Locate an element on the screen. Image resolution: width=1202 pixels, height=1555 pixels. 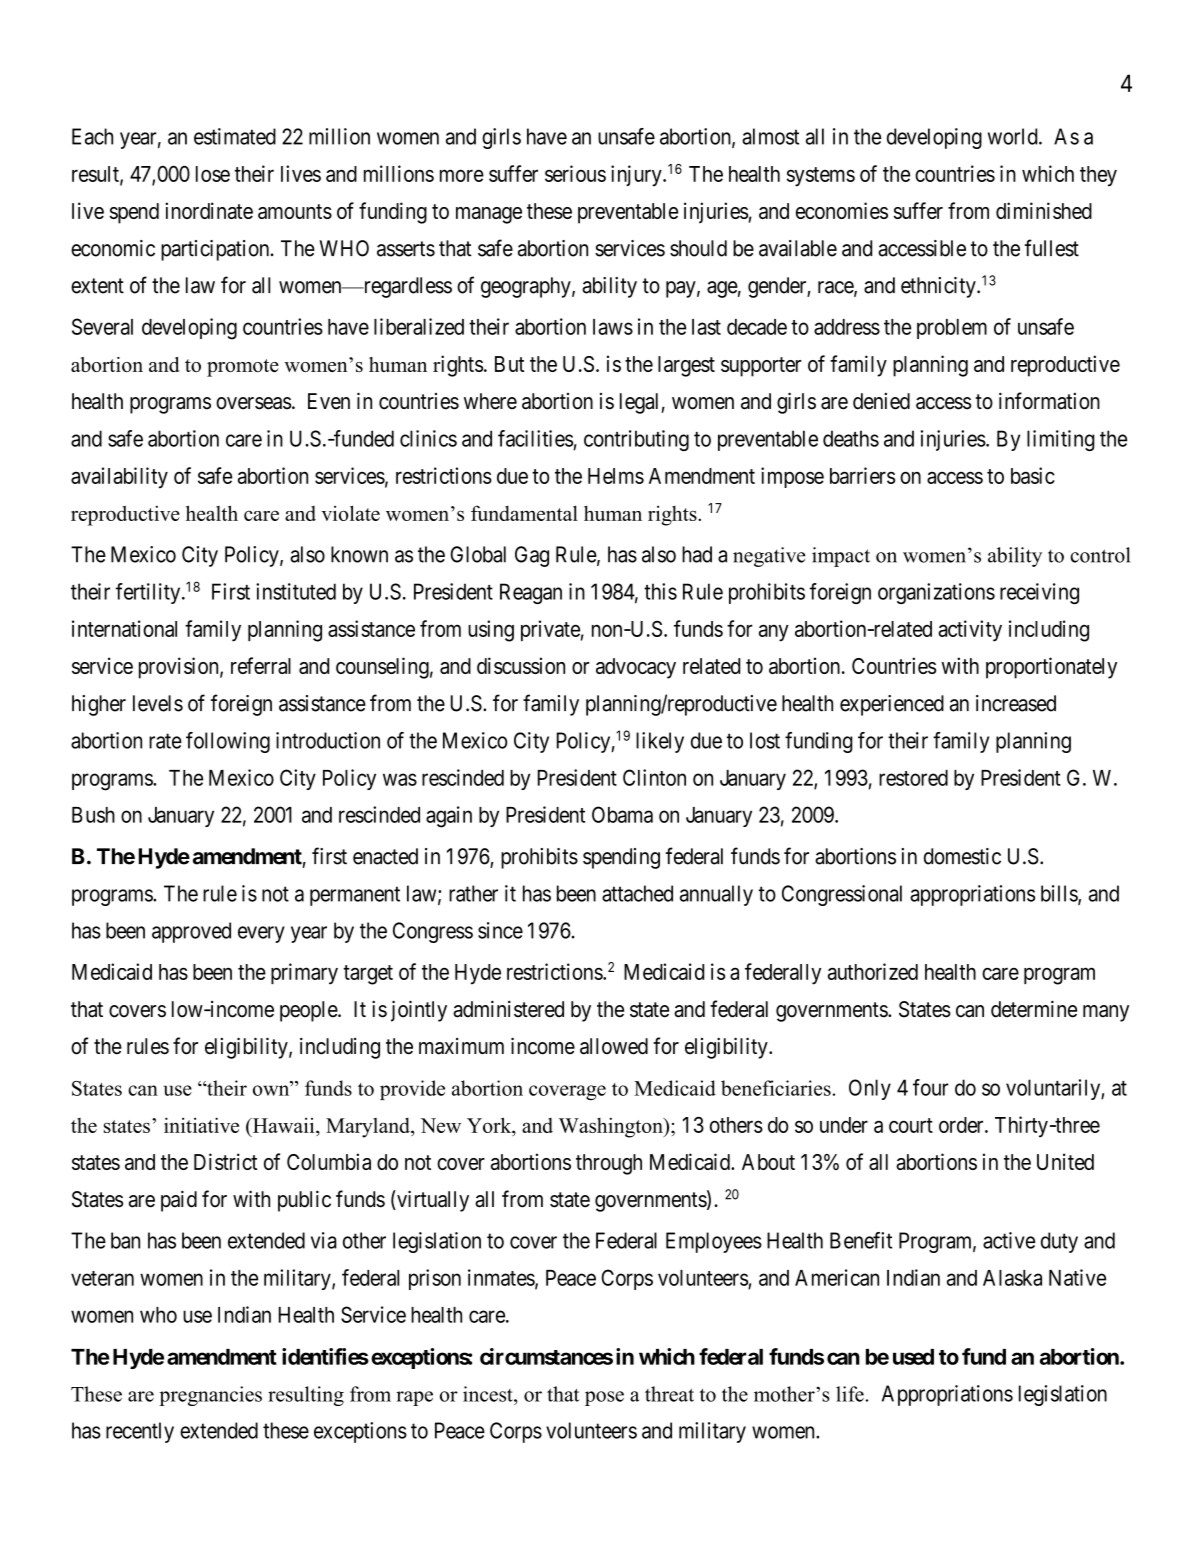
pregnancies is located at coordinates (210, 1396).
